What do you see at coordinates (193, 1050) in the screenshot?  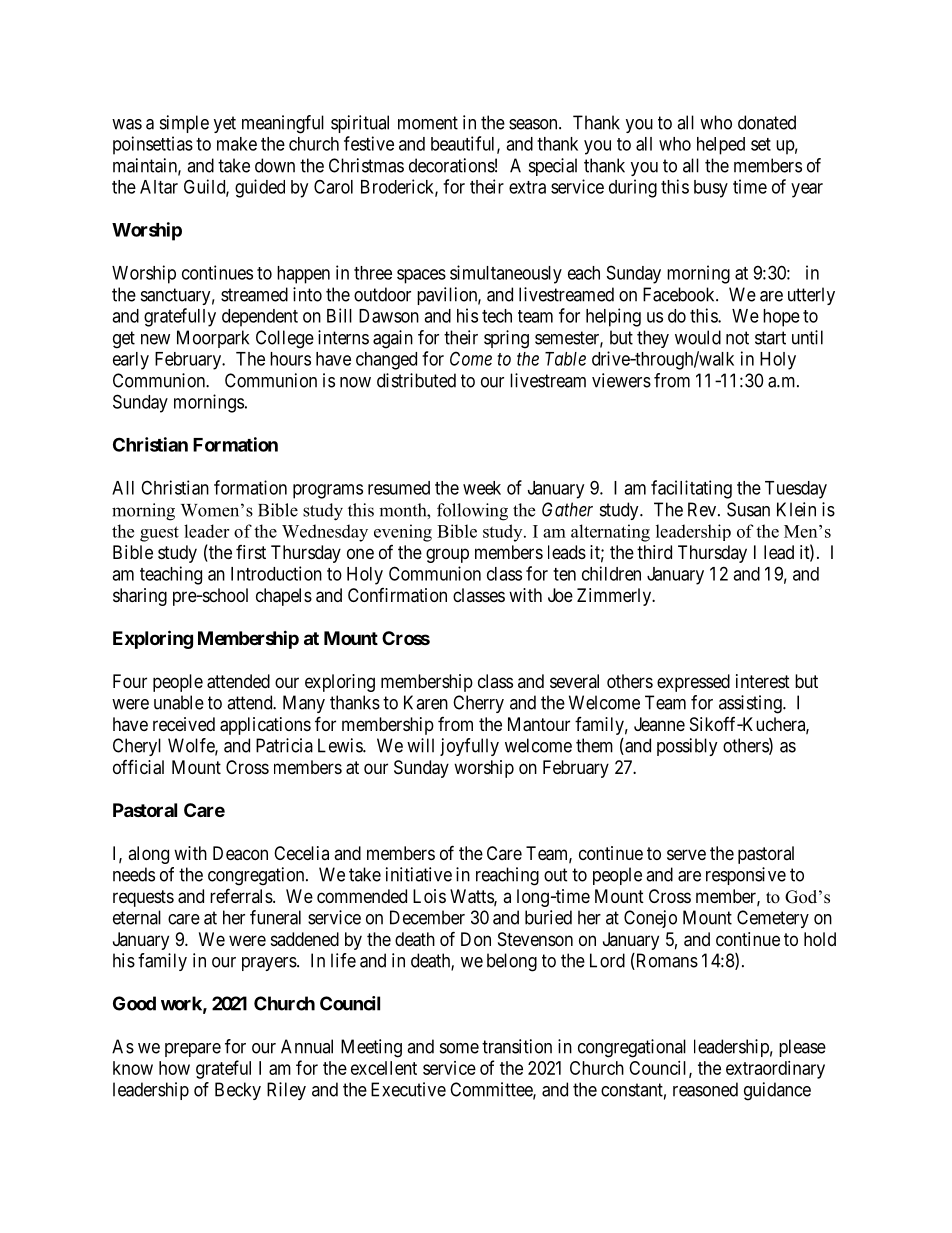 I see `prepare` at bounding box center [193, 1050].
